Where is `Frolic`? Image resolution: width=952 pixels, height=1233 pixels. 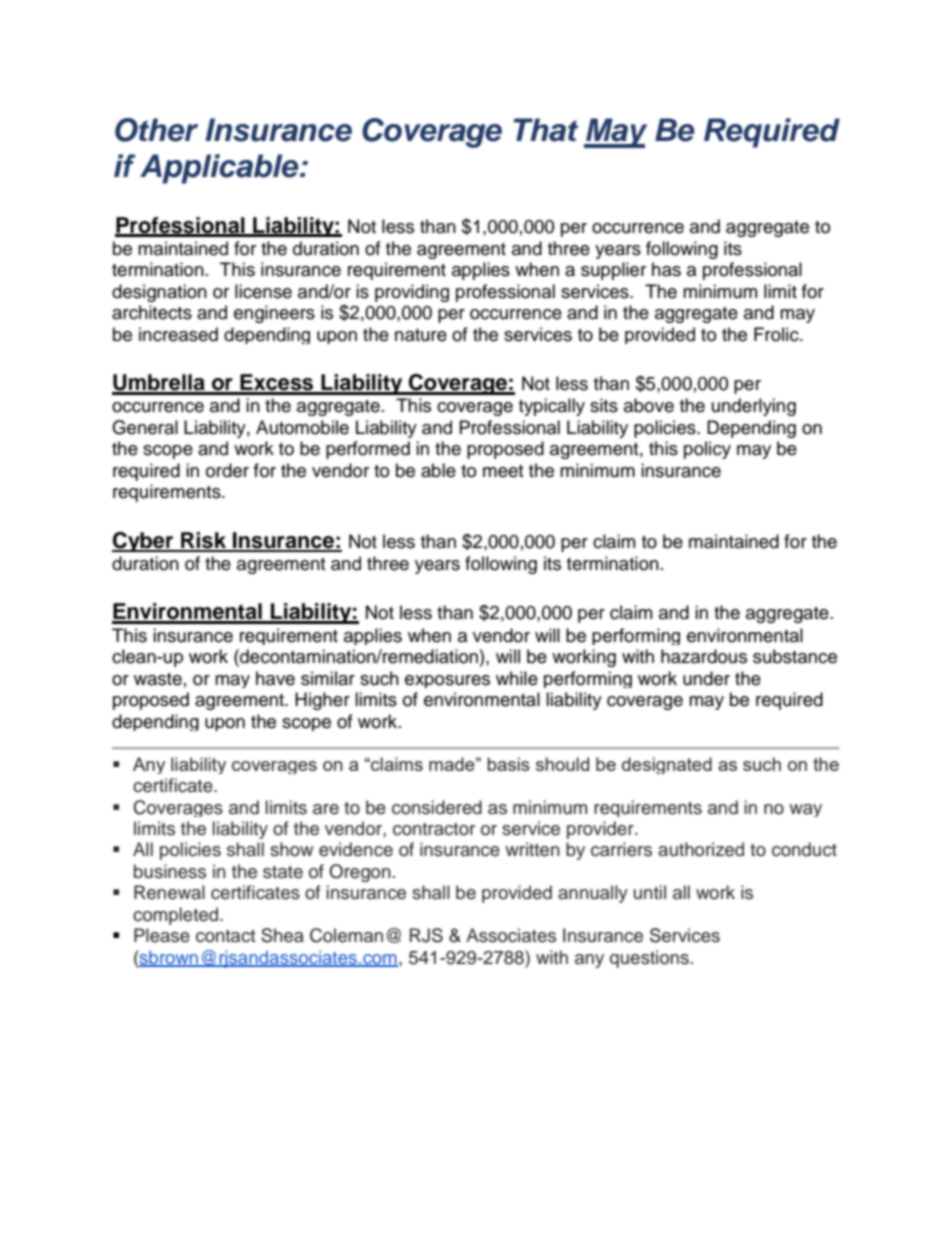
Frolic is located at coordinates (777, 334).
